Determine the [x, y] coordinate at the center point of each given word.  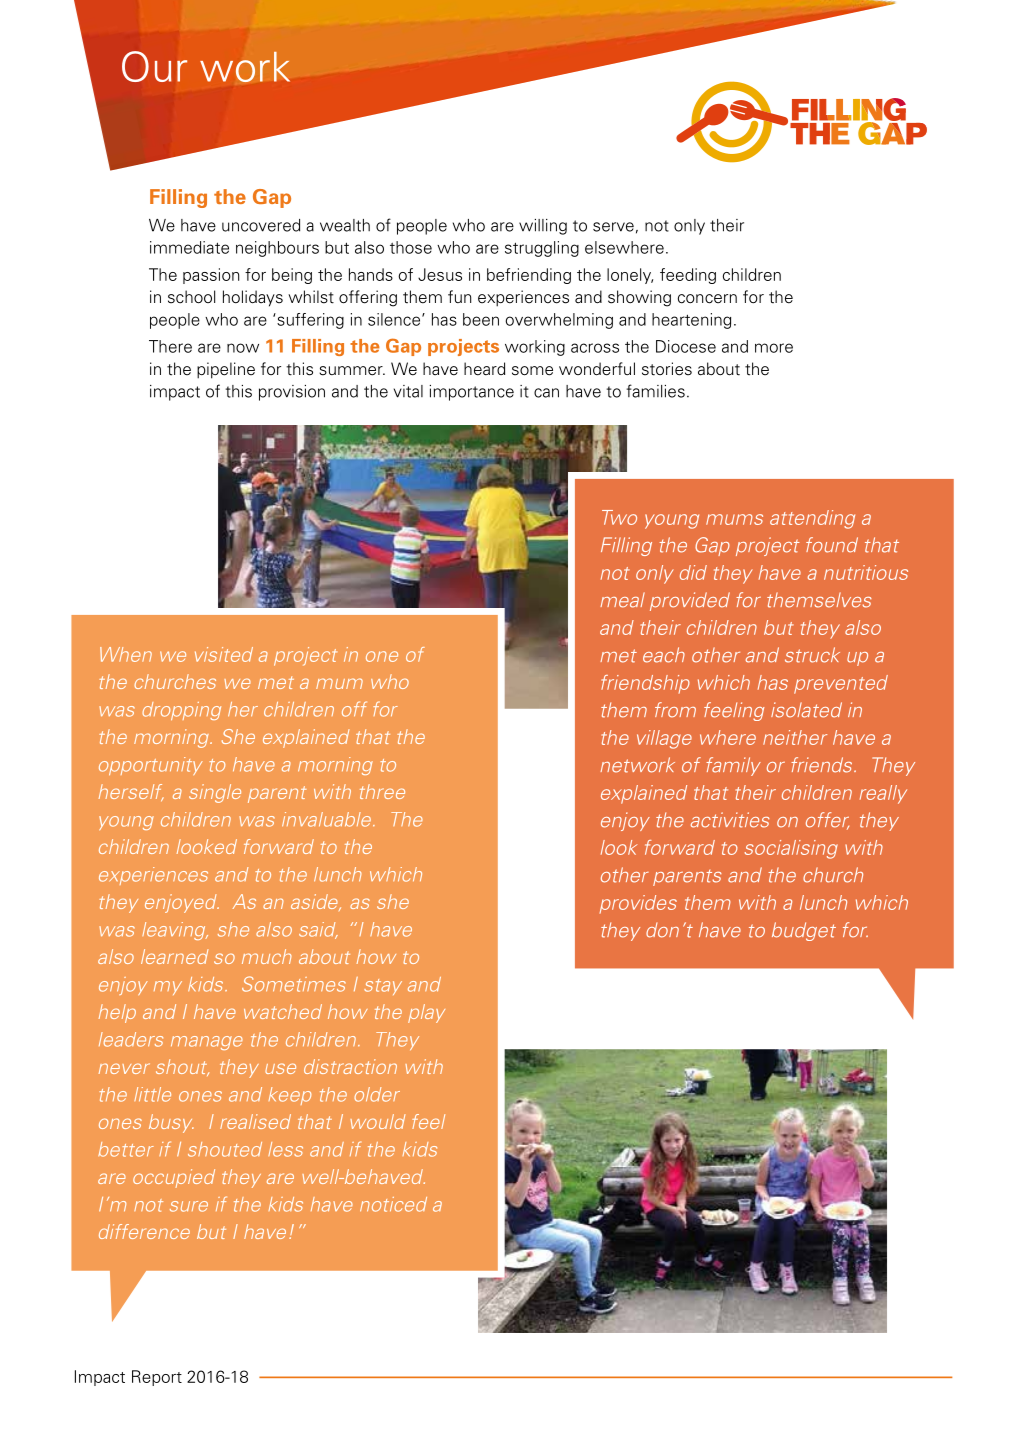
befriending [529, 276]
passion [211, 276]
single [215, 793]
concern [707, 299]
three [382, 791]
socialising [791, 849]
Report [157, 1378]
